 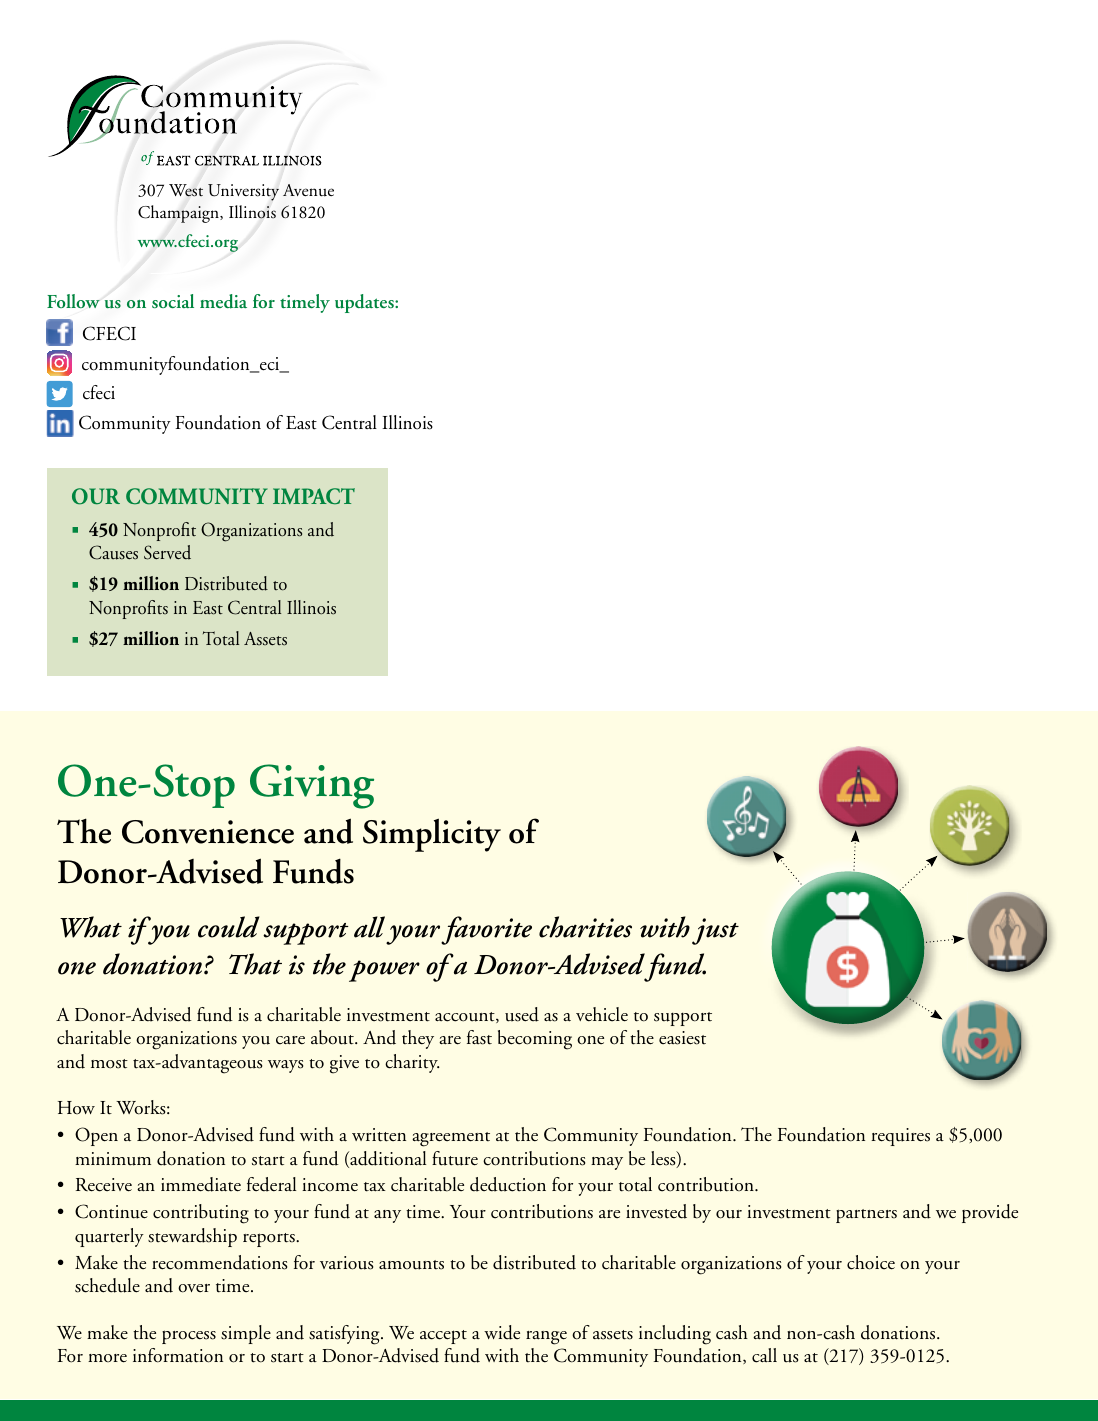 What do you see at coordinates (308, 190) in the screenshot?
I see `Avenue` at bounding box center [308, 190].
